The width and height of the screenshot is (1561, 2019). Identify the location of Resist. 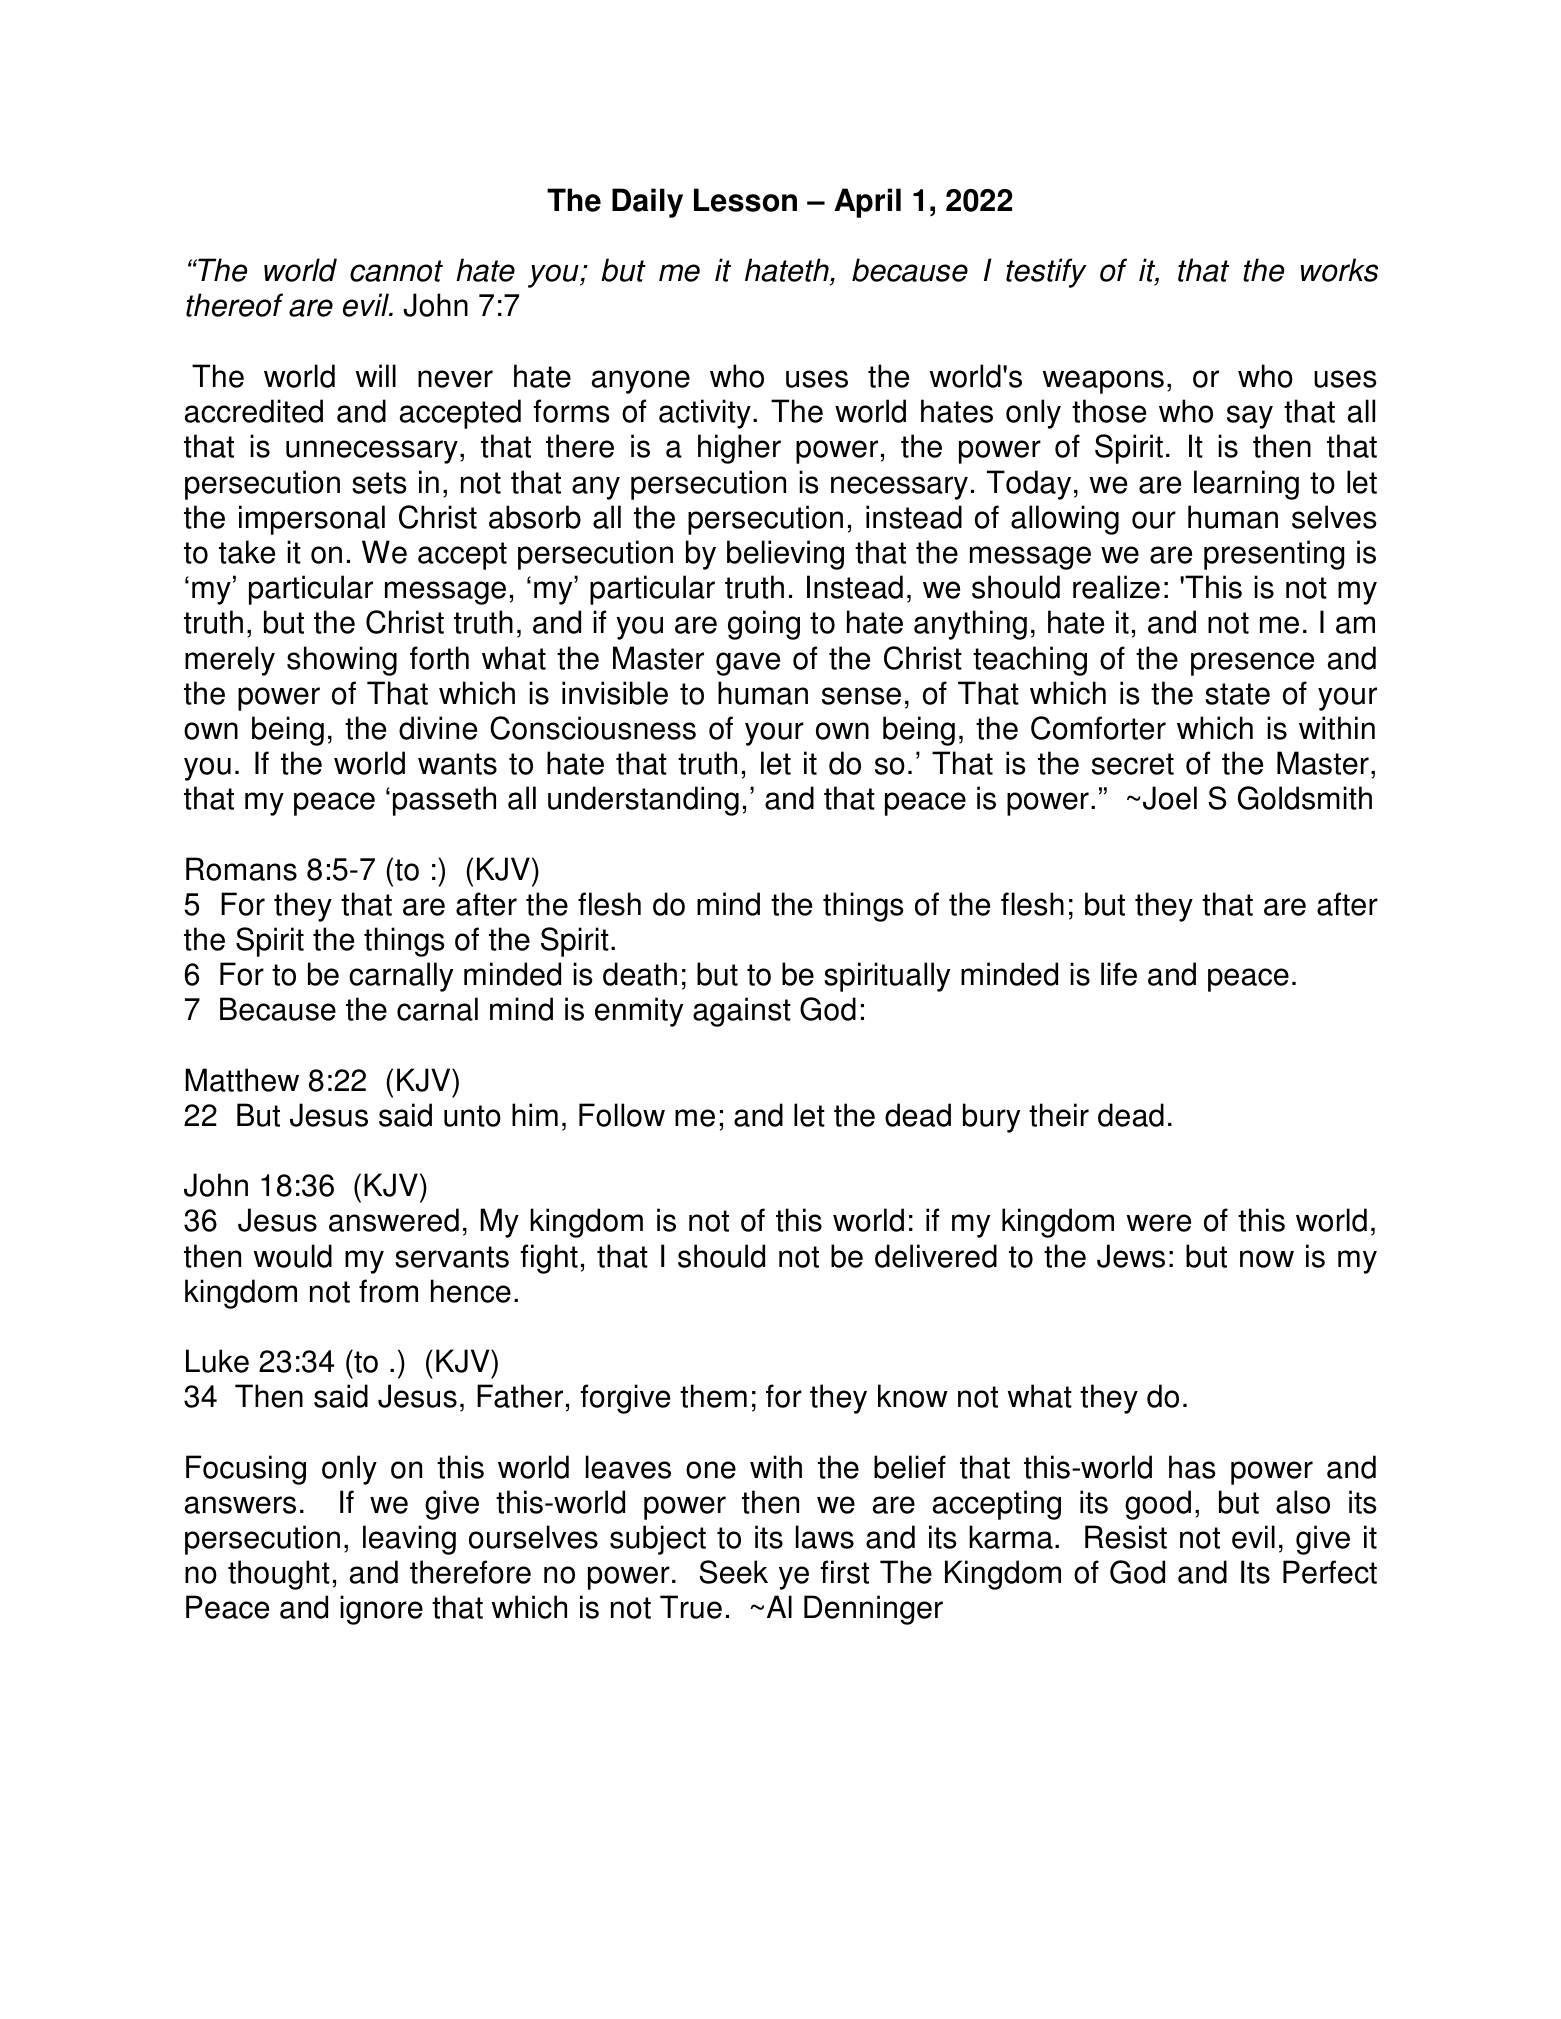
(1126, 1537).
